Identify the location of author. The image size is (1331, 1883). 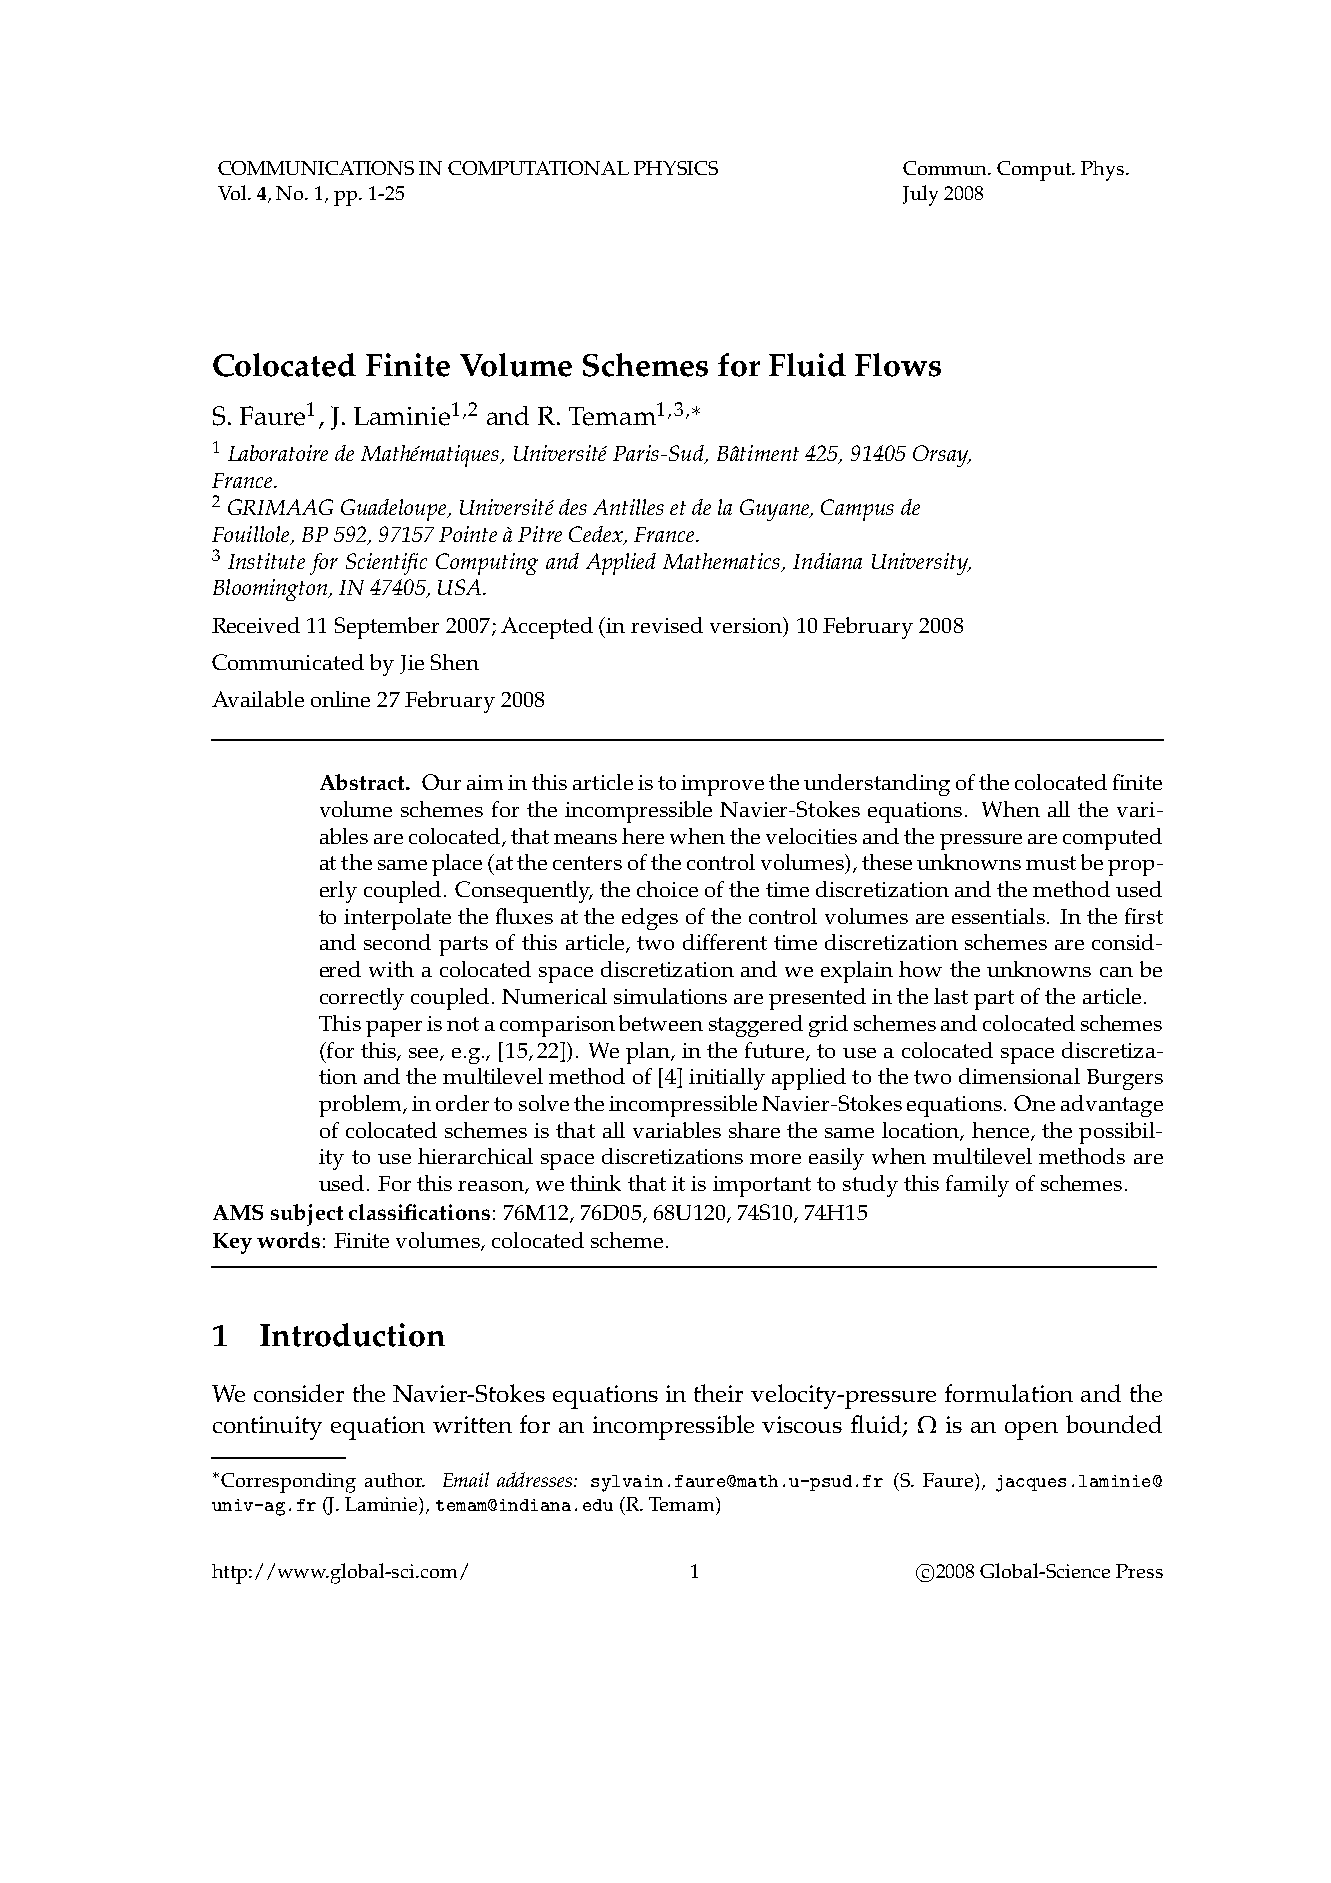
(395, 1480).
